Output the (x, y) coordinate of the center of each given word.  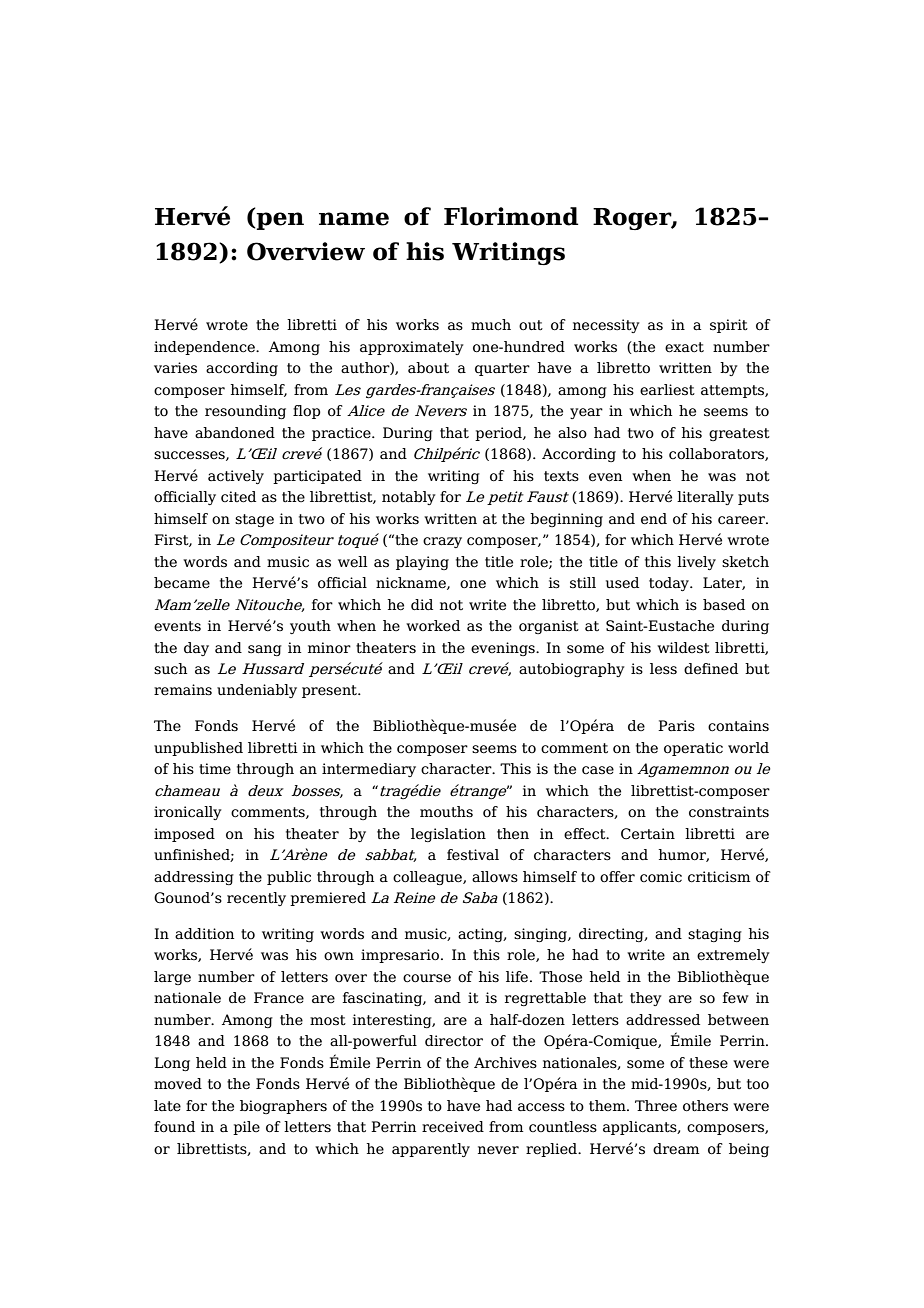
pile (246, 1128)
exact (684, 347)
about (428, 368)
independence (205, 348)
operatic (693, 749)
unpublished (198, 749)
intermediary (369, 770)
